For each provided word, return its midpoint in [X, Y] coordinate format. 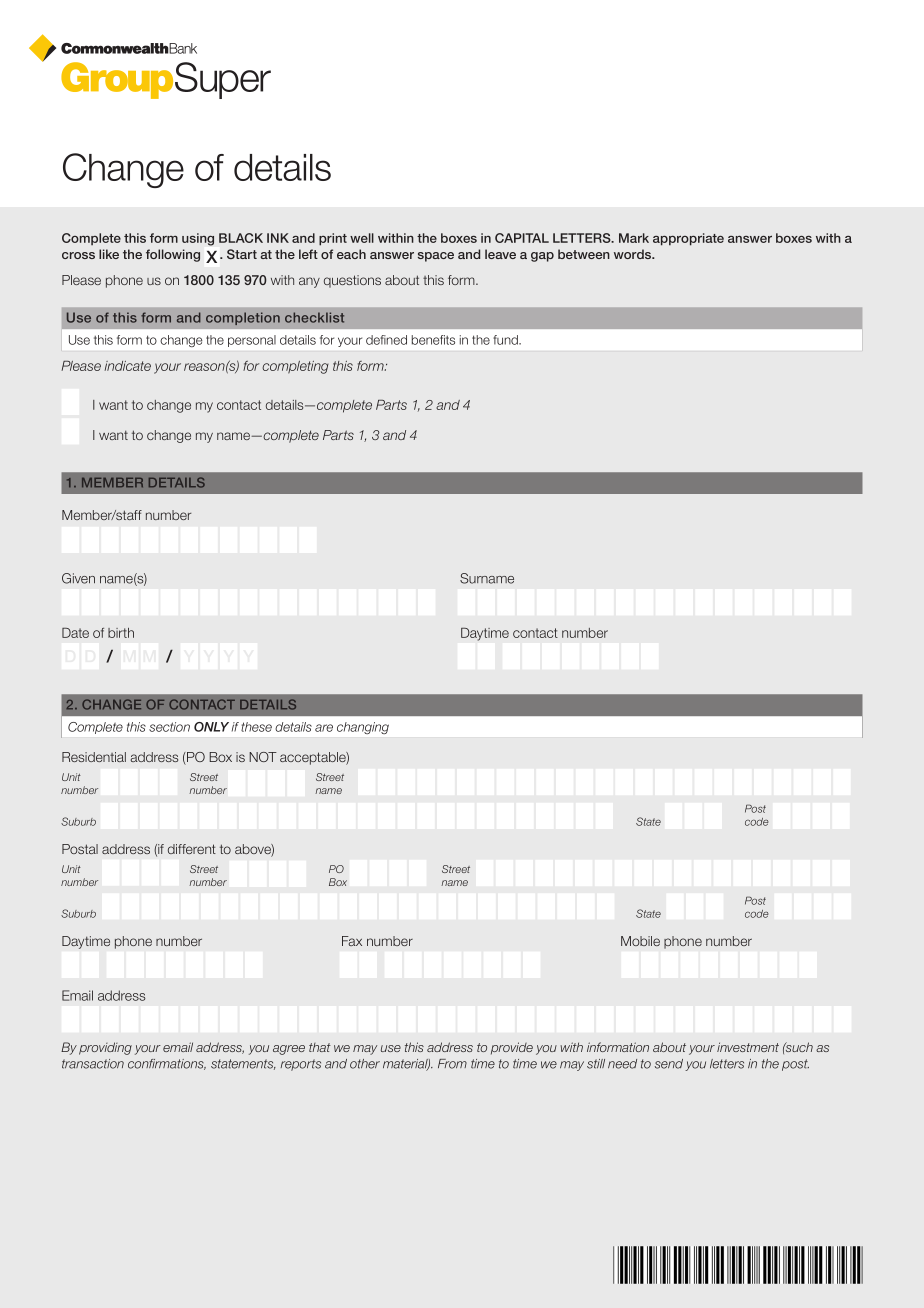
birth [121, 633]
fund [506, 340]
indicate [127, 366]
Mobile [640, 941]
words [634, 254]
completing [295, 367]
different [192, 849]
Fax [352, 941]
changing [363, 728]
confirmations [167, 1064]
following [173, 255]
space [436, 257]
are [324, 728]
